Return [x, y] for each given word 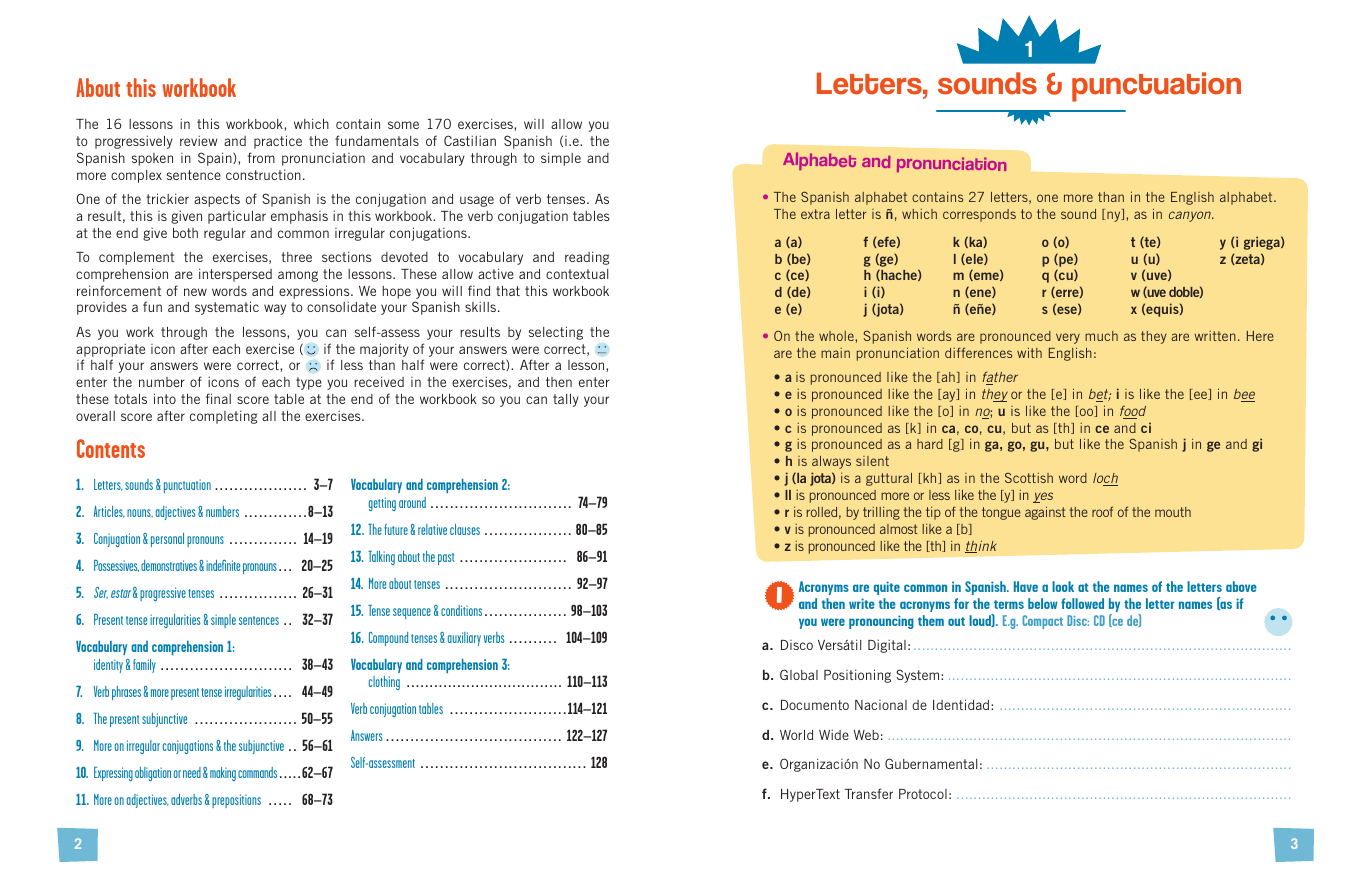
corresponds [979, 215]
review [198, 140]
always [831, 462]
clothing [384, 683]
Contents [111, 448]
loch [1105, 479]
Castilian [470, 140]
